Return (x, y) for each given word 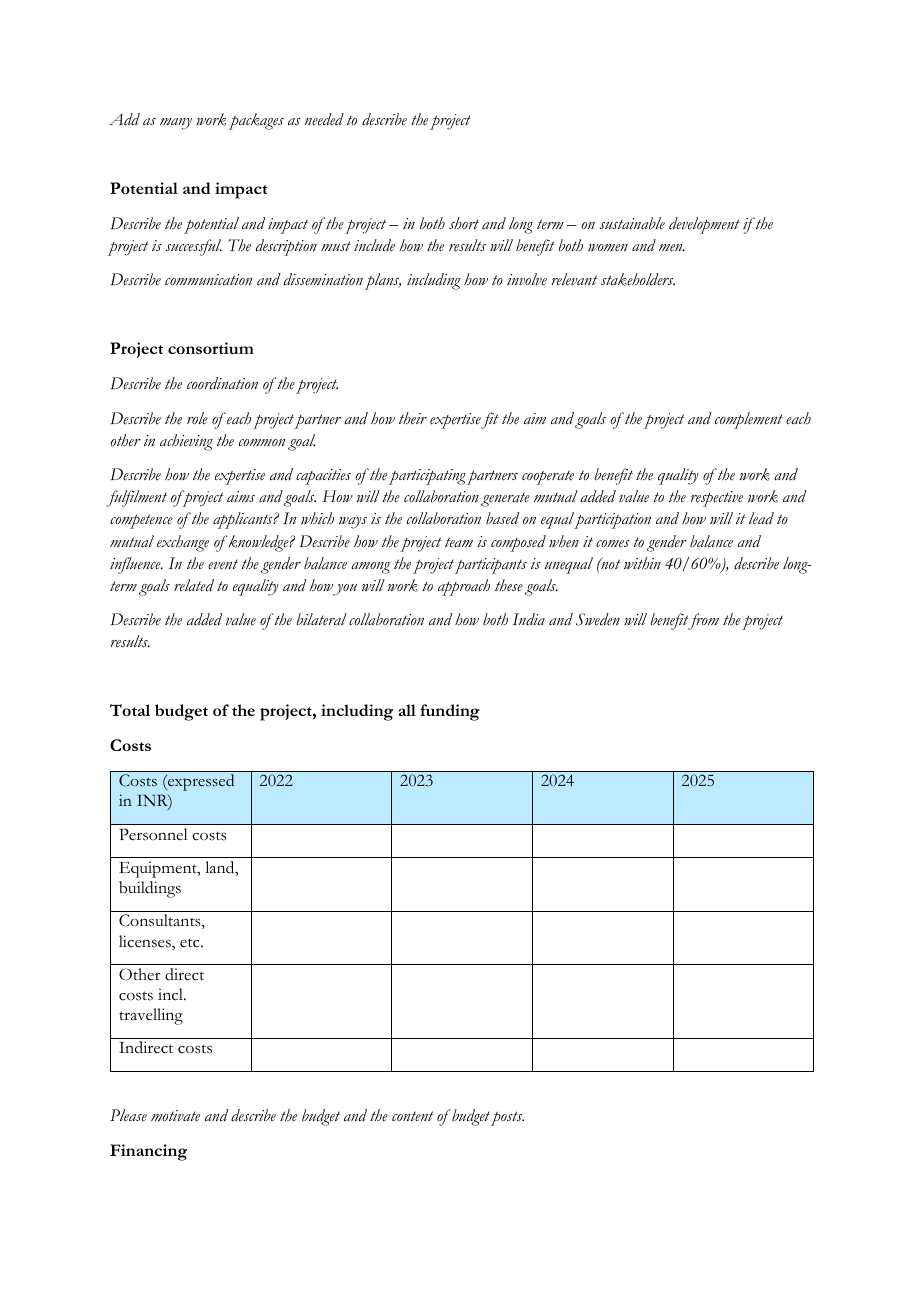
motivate (175, 1116)
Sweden (598, 619)
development (704, 225)
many (176, 124)
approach (464, 587)
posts (507, 1118)
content (413, 1116)
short (464, 223)
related (194, 585)
